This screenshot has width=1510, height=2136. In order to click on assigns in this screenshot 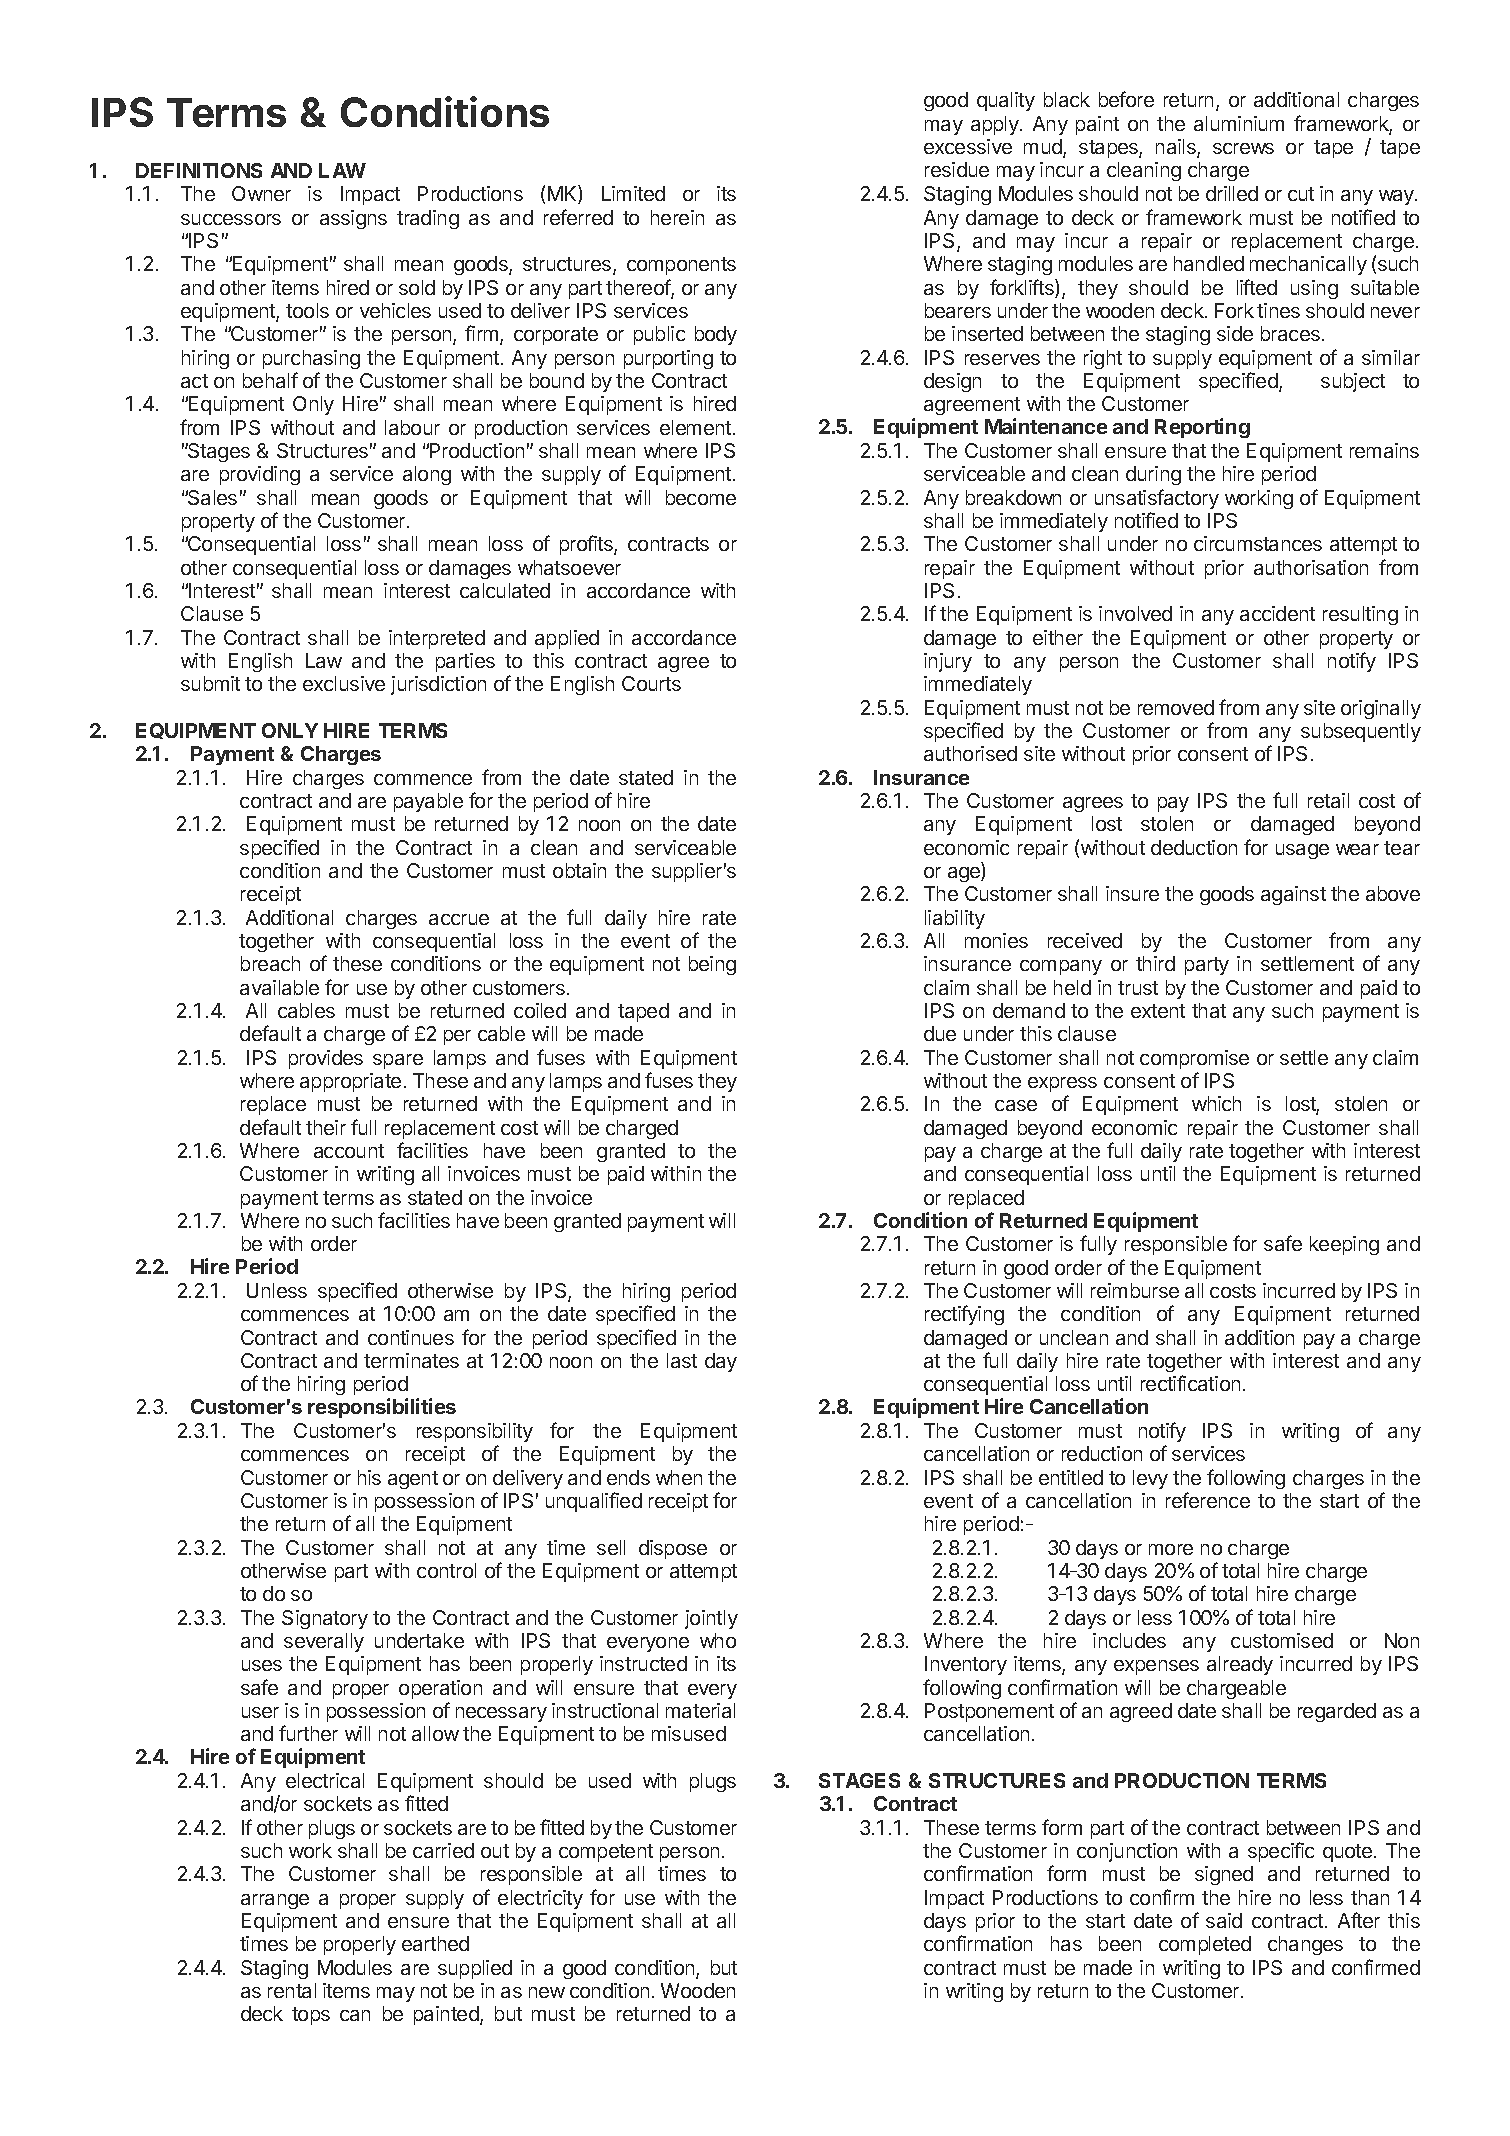, I will do `click(353, 219)`.
